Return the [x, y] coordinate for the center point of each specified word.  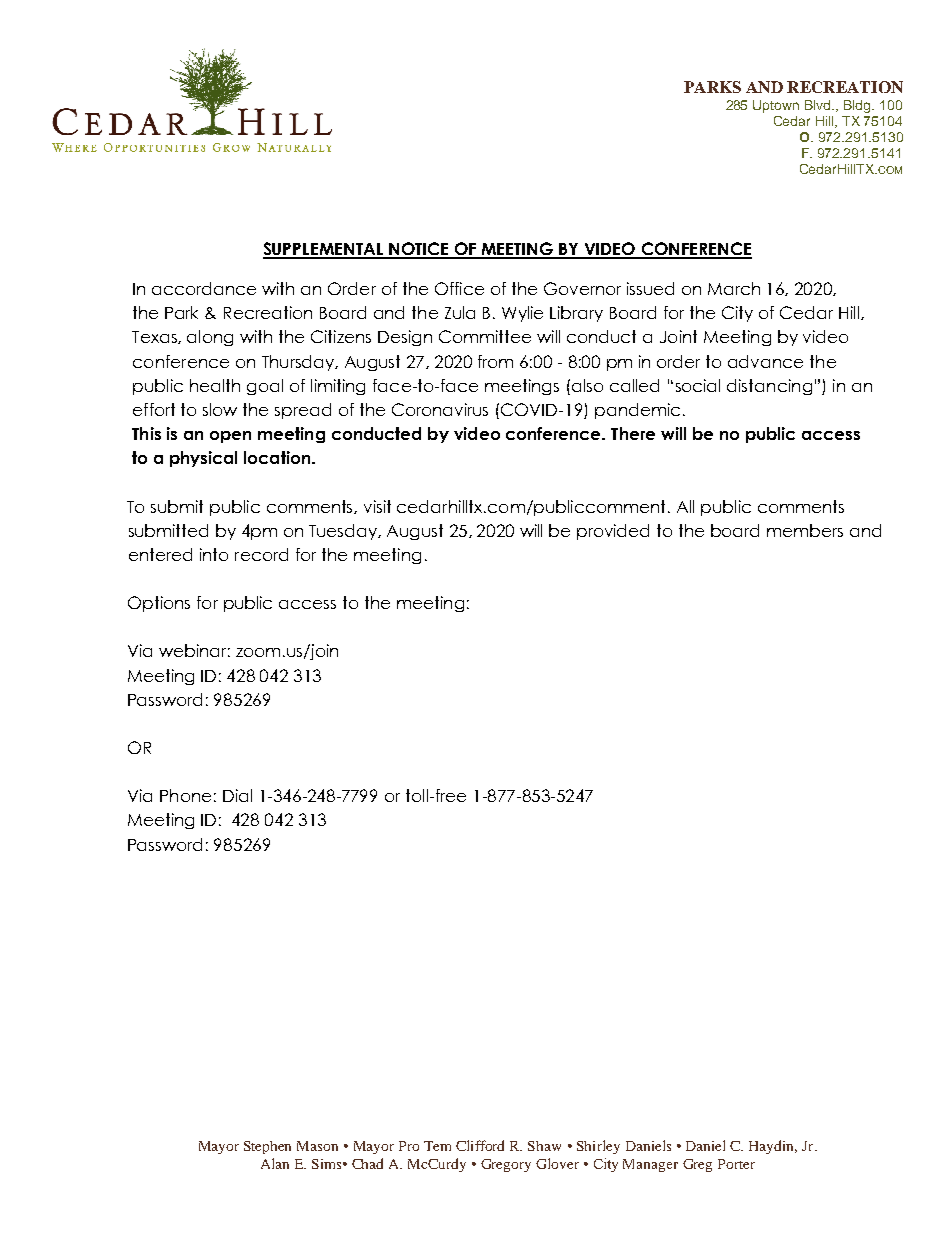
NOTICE [419, 250]
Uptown [776, 106]
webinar [194, 650]
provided [613, 532]
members [805, 530]
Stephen [267, 1147]
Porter [736, 1164]
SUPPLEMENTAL [324, 250]
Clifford [480, 1145]
